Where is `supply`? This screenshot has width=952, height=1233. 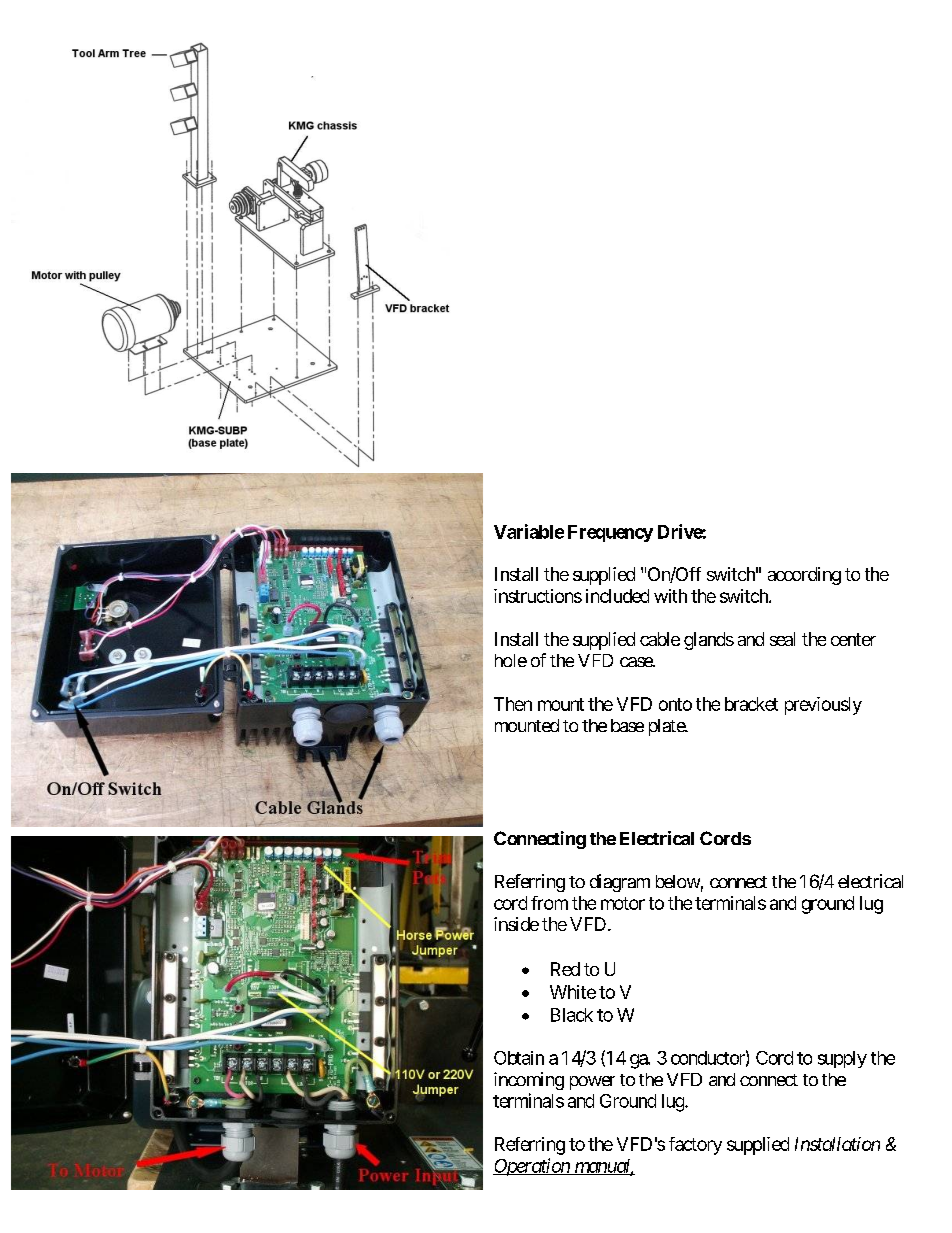
supply is located at coordinates (842, 1059).
